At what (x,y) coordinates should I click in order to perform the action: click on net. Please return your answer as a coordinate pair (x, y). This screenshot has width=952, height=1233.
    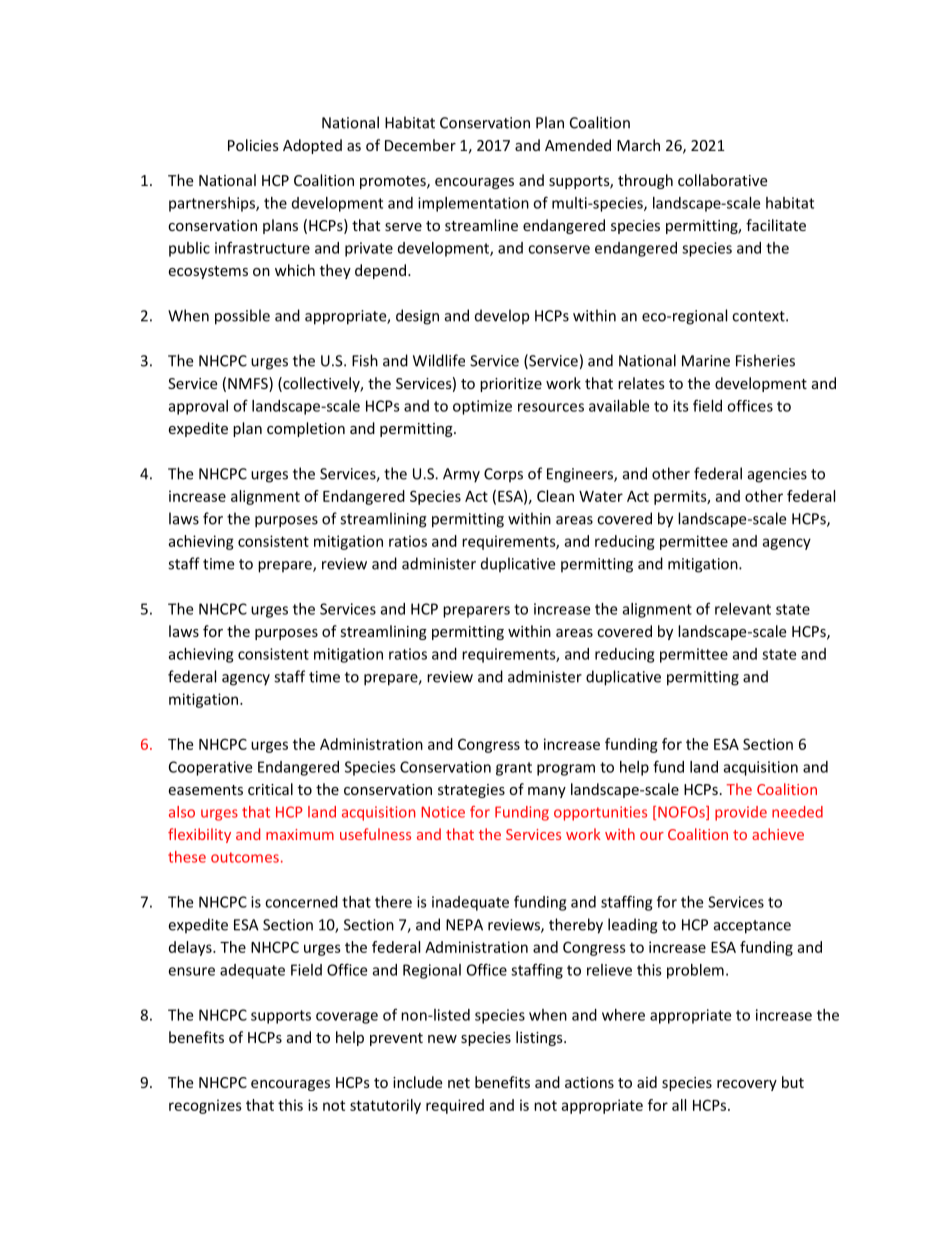
    Looking at the image, I should click on (459, 1083).
